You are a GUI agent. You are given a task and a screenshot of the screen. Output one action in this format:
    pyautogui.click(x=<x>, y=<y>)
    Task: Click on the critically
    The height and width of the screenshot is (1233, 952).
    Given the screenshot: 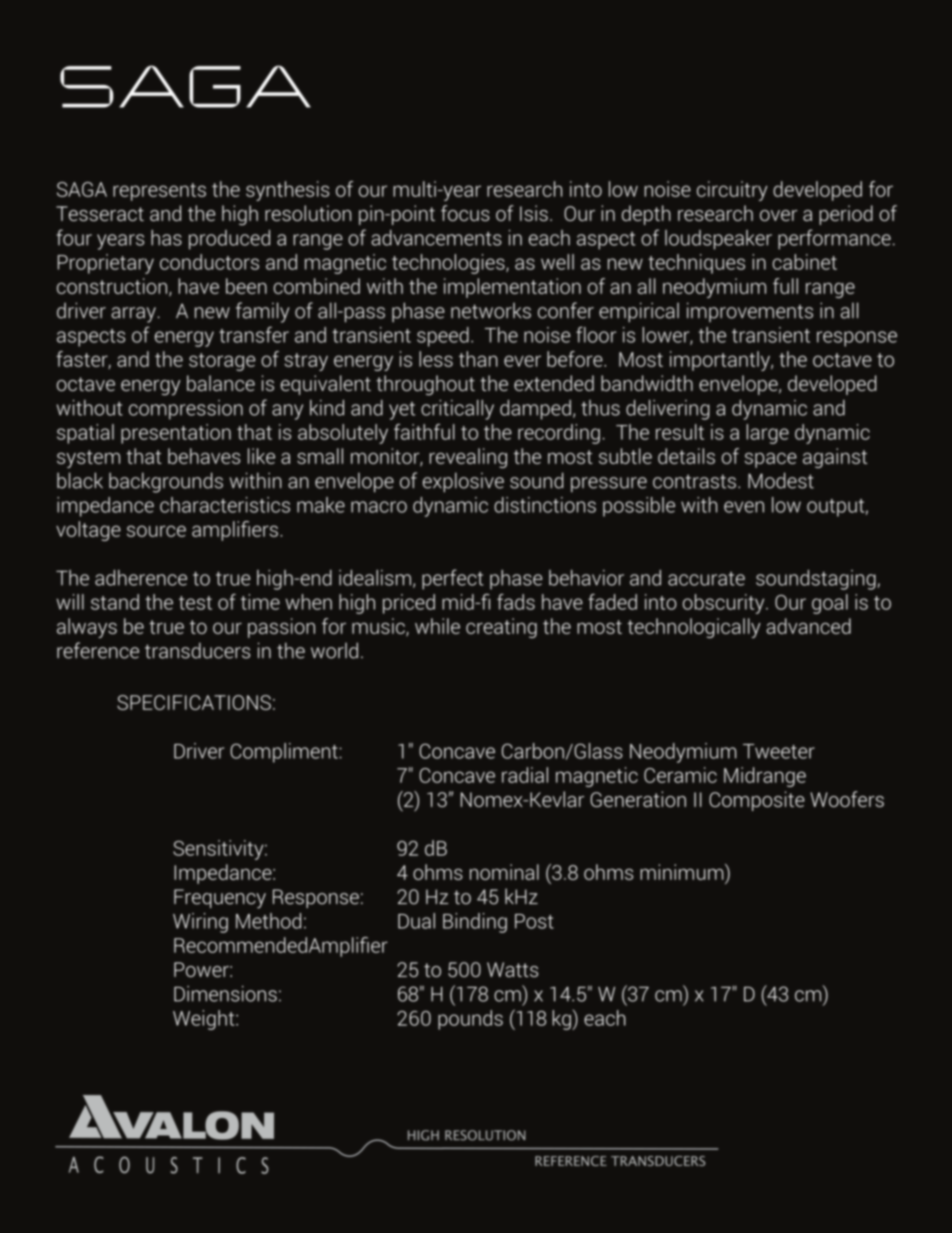 What is the action you would take?
    pyautogui.click(x=457, y=410)
